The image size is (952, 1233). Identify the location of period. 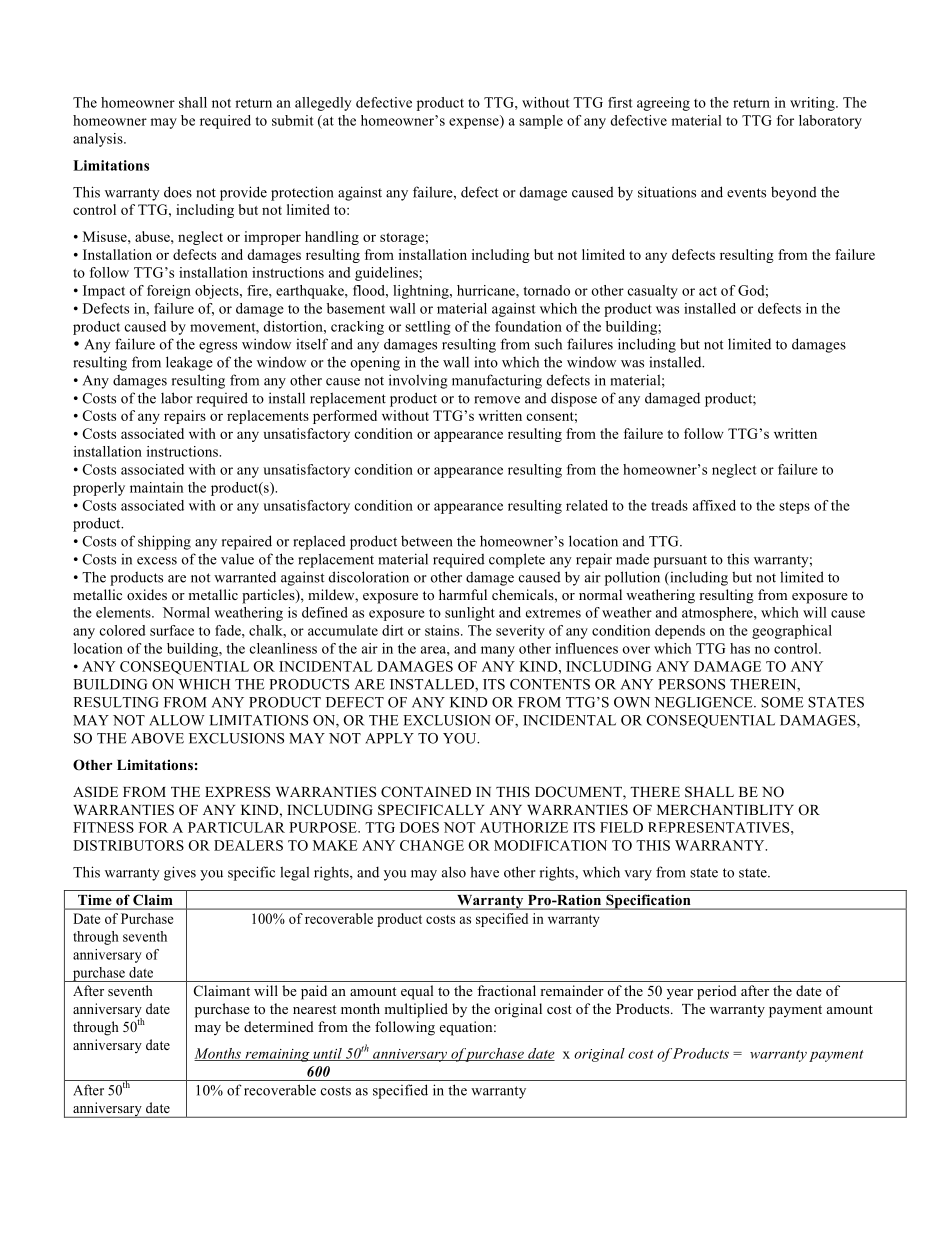
(717, 992).
